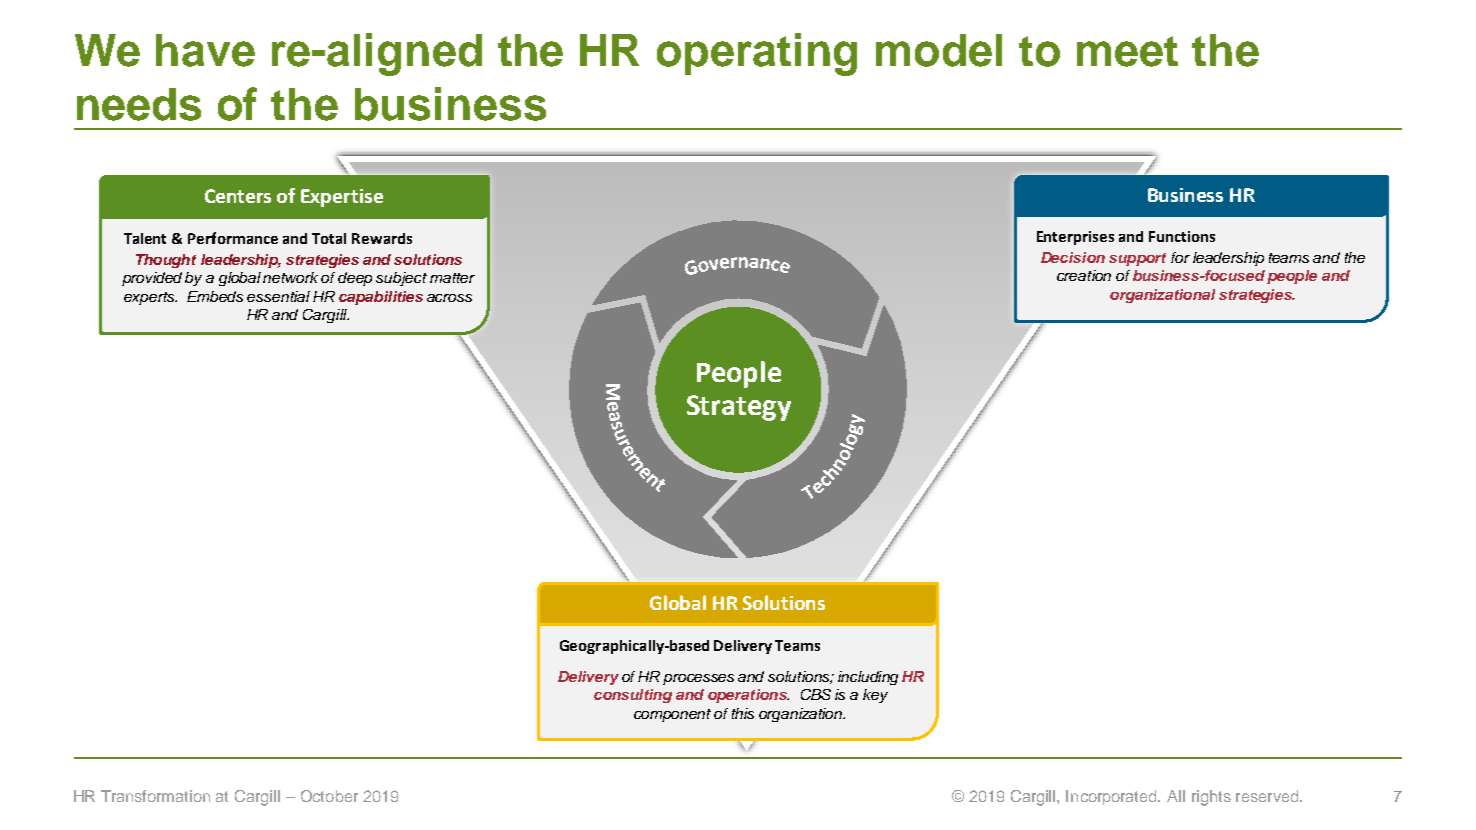 Image resolution: width=1476 pixels, height=830 pixels. I want to click on across, so click(449, 298).
